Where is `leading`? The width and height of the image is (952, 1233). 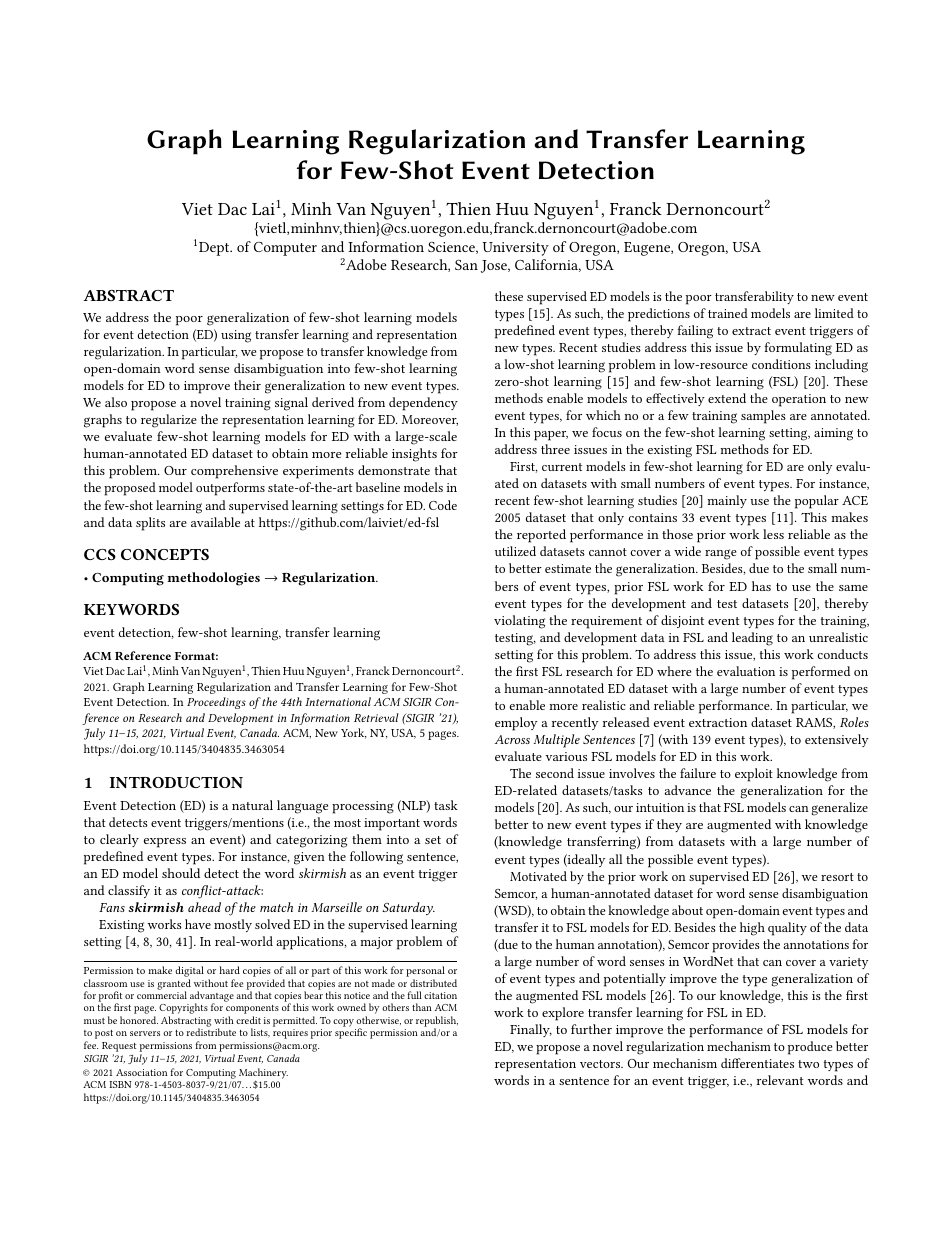 leading is located at coordinates (752, 639).
